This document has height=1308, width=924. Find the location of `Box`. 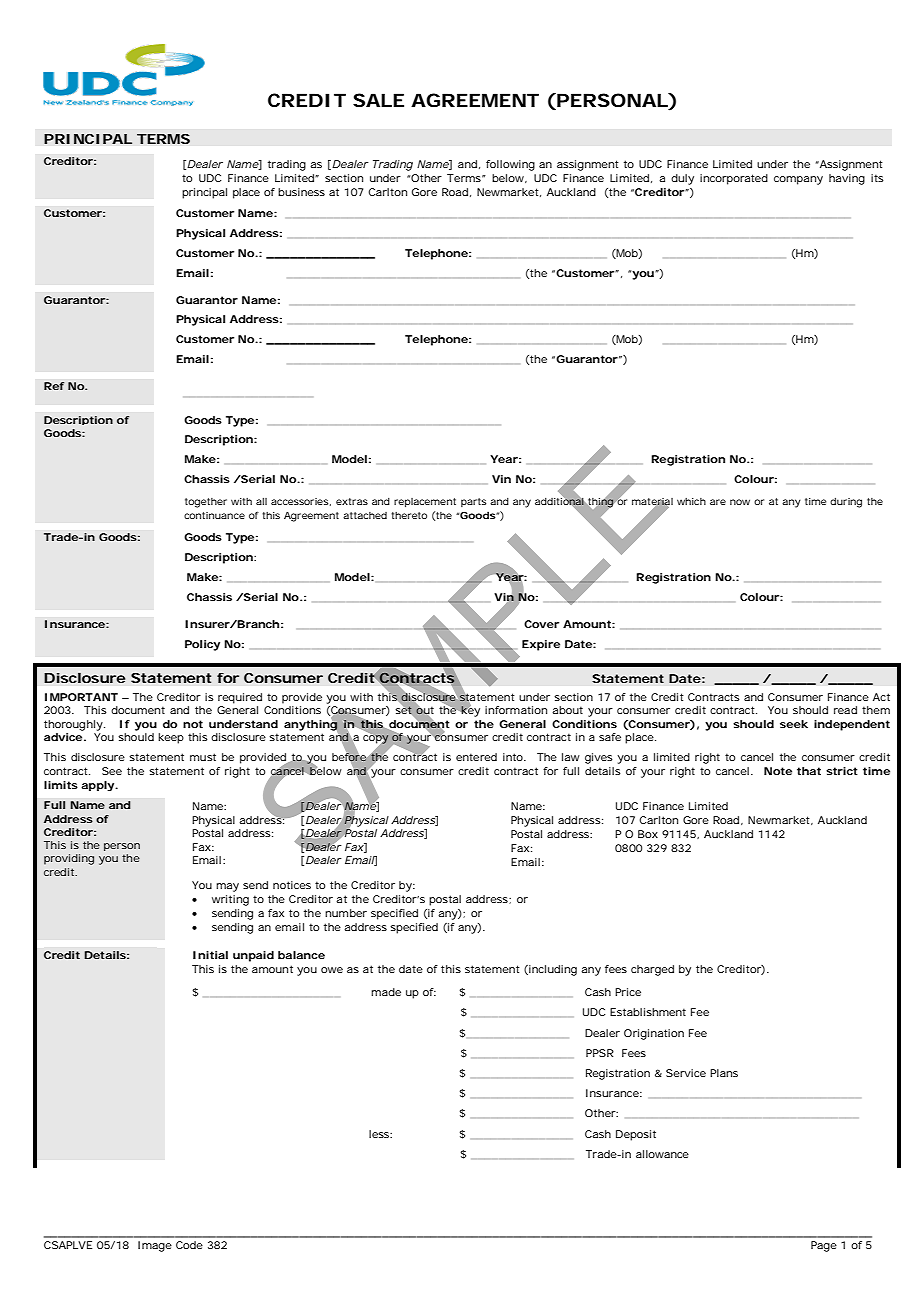

Box is located at coordinates (648, 834).
